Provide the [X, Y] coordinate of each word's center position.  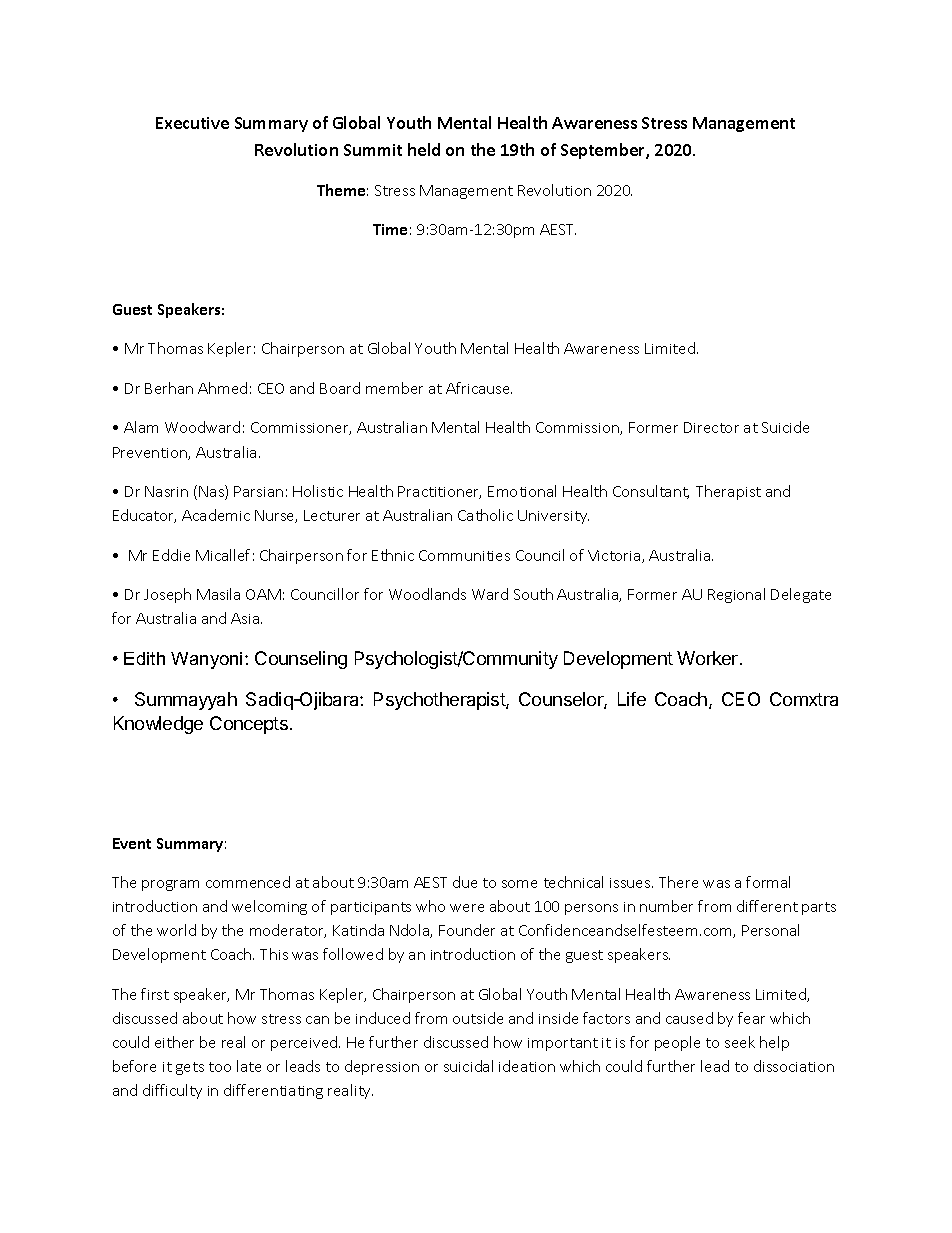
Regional [736, 595]
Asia [246, 618]
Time [390, 229]
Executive [192, 123]
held [424, 149]
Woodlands [427, 594]
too [220, 1067]
